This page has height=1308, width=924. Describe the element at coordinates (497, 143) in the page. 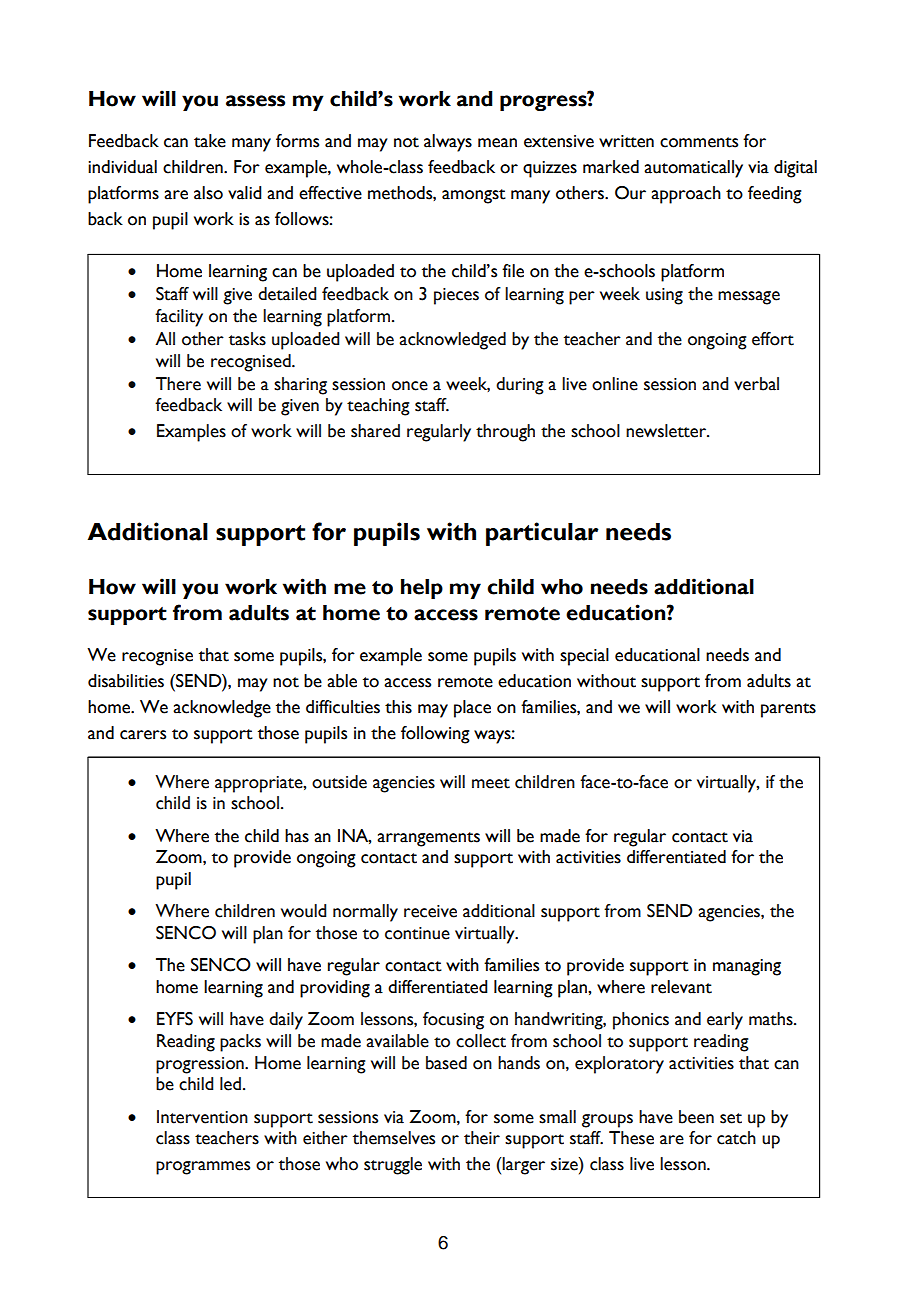

I see `mean` at that location.
